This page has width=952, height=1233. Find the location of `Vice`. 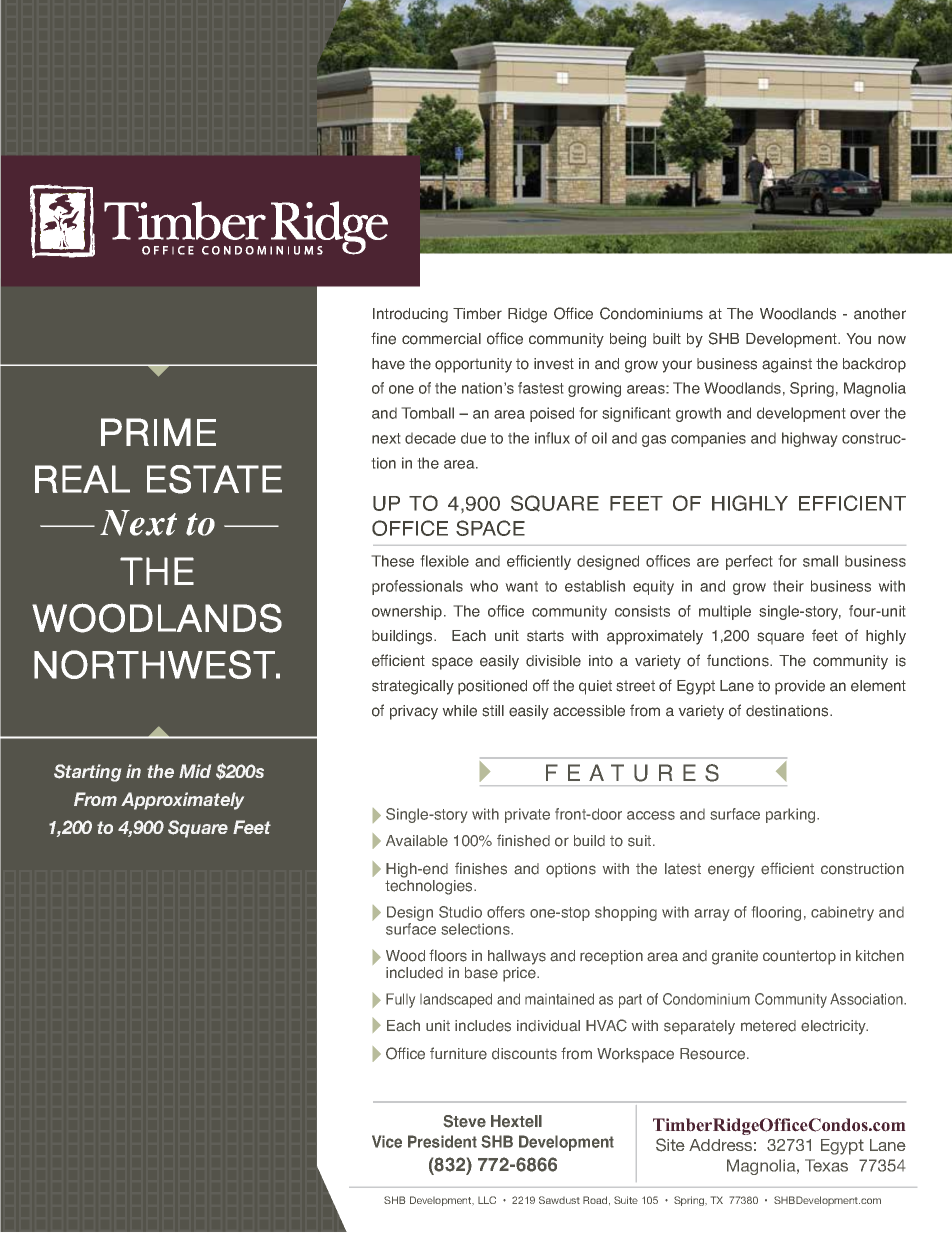

Vice is located at coordinates (387, 1141).
